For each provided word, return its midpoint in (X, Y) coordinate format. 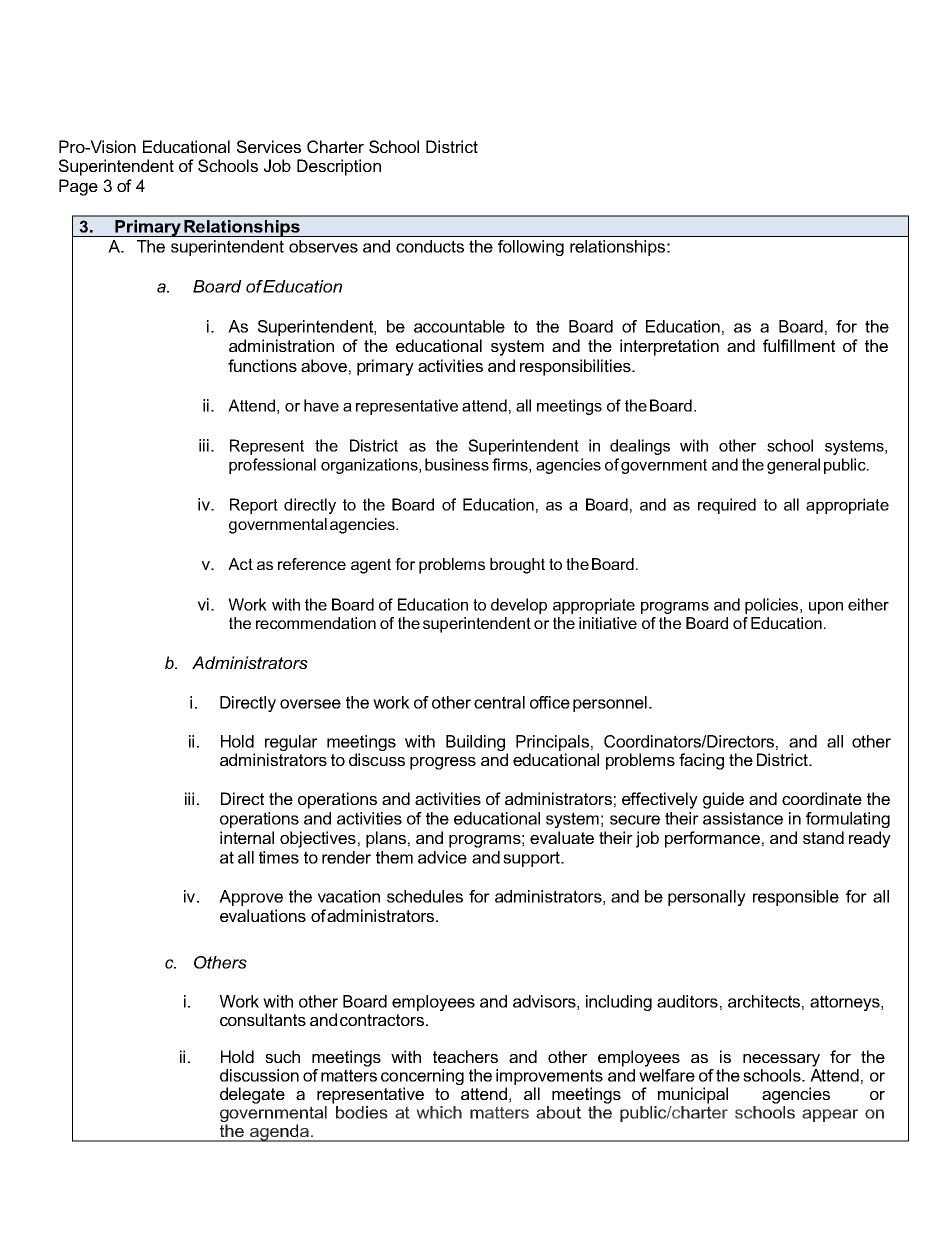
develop (519, 606)
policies (773, 606)
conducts (430, 246)
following (531, 248)
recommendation (316, 623)
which (439, 1112)
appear (830, 1115)
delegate (252, 1095)
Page (78, 187)
